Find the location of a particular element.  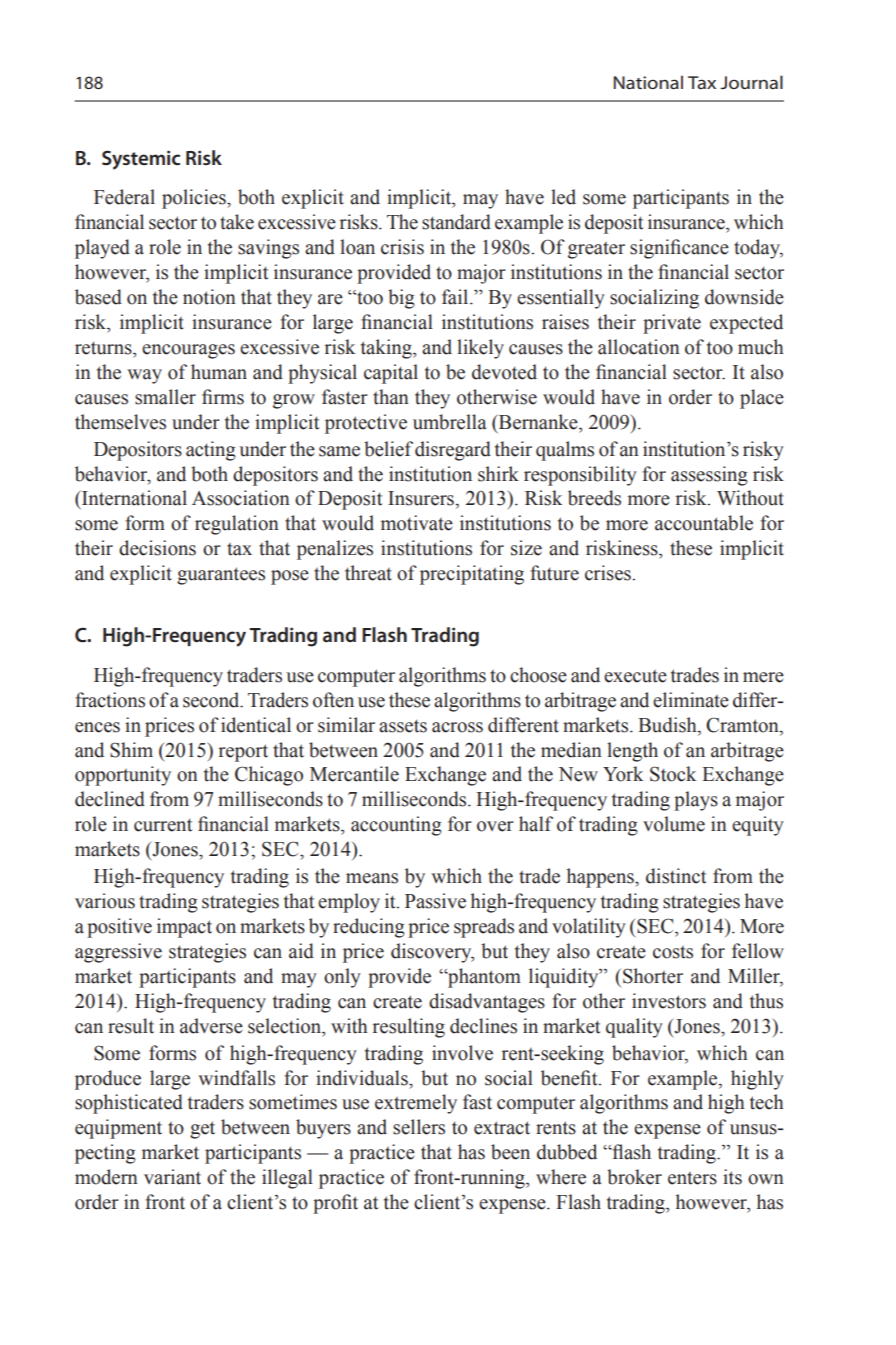

standard is located at coordinates (456, 222).
